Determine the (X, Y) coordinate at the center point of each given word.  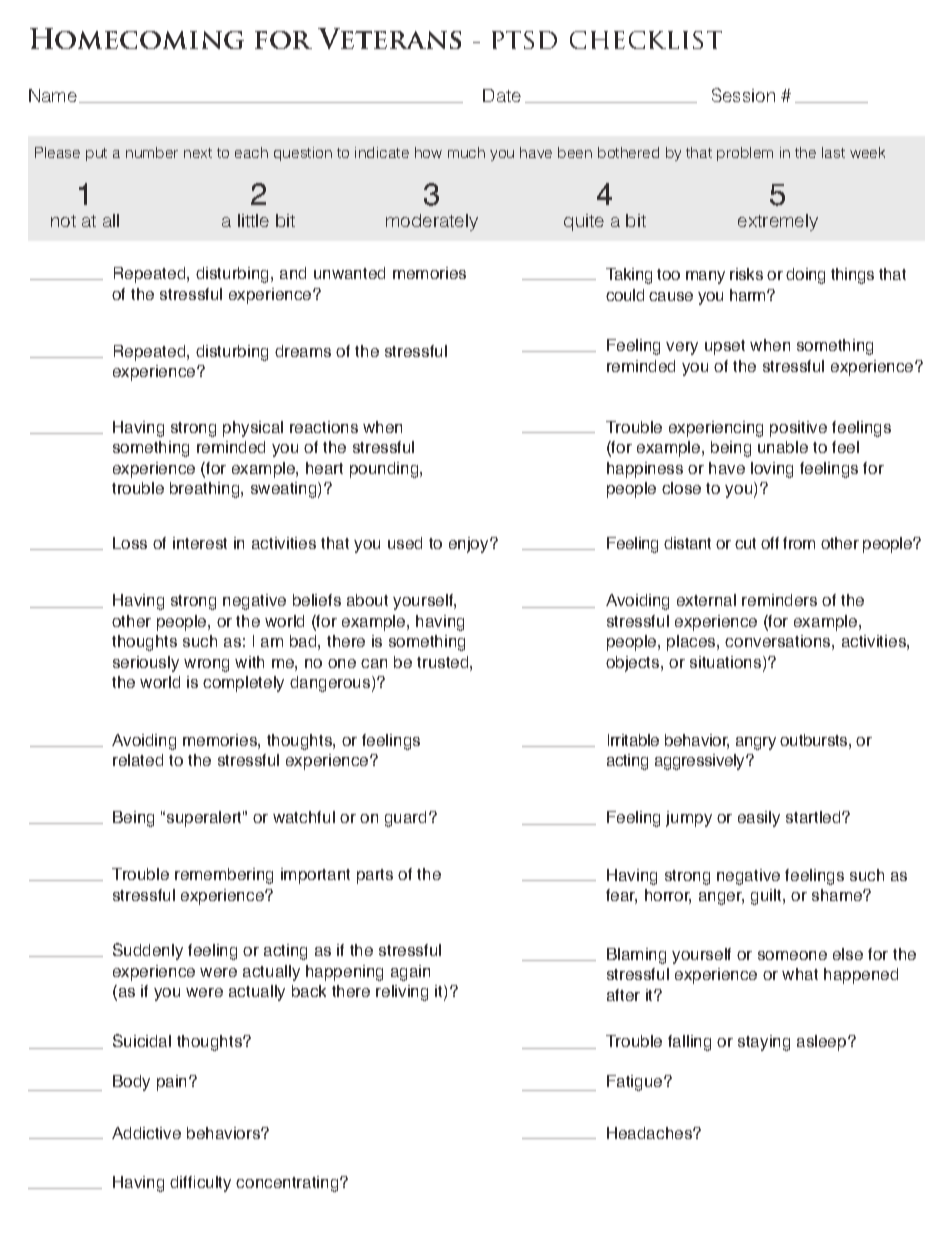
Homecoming (137, 38)
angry (756, 743)
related (138, 760)
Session (743, 95)
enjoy (470, 545)
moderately (432, 222)
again (410, 973)
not (63, 221)
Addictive (146, 1133)
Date (502, 95)
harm (749, 295)
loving (772, 470)
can (374, 663)
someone (792, 955)
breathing (206, 490)
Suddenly (148, 951)
